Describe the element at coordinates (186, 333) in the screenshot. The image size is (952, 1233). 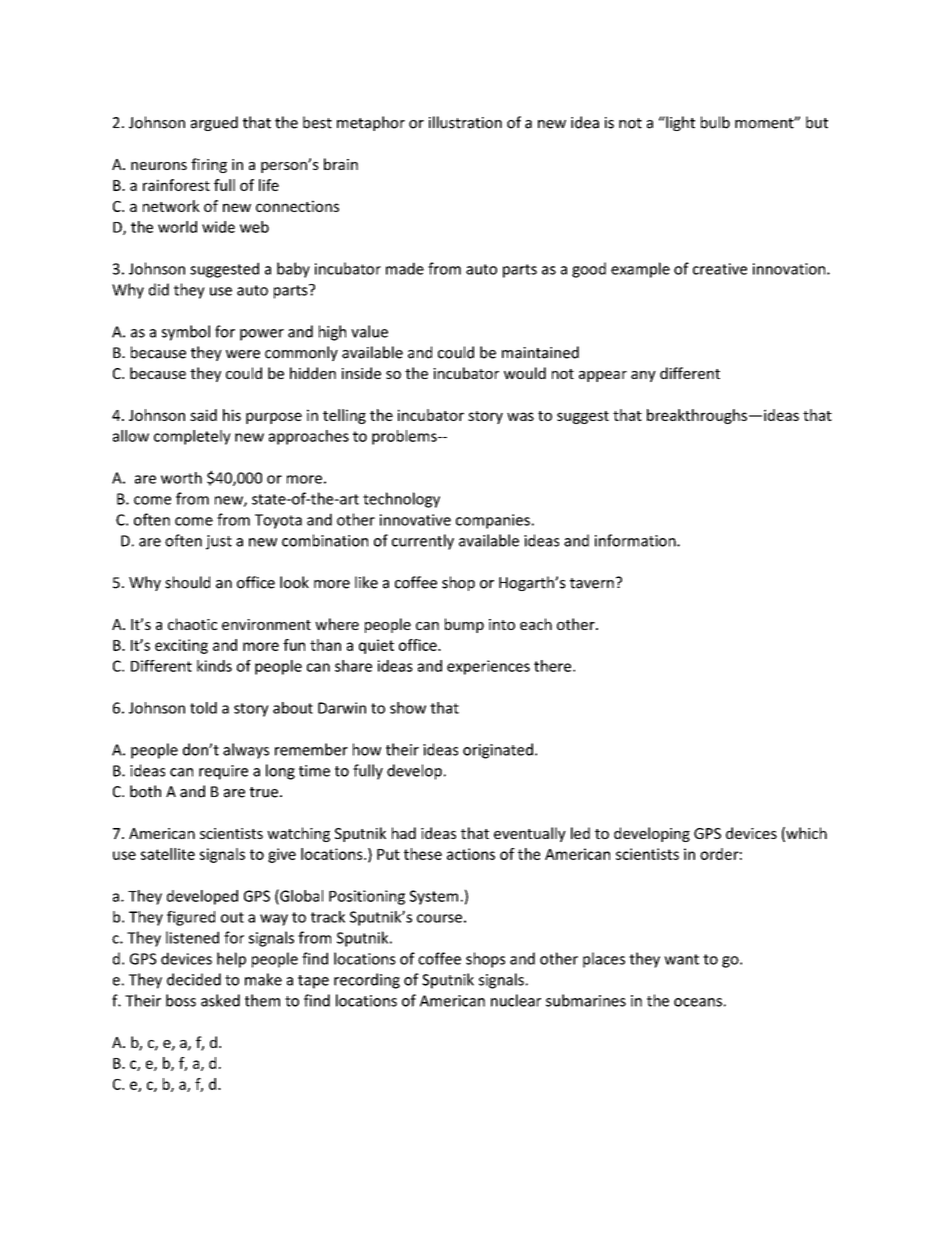
I see `symbol` at that location.
